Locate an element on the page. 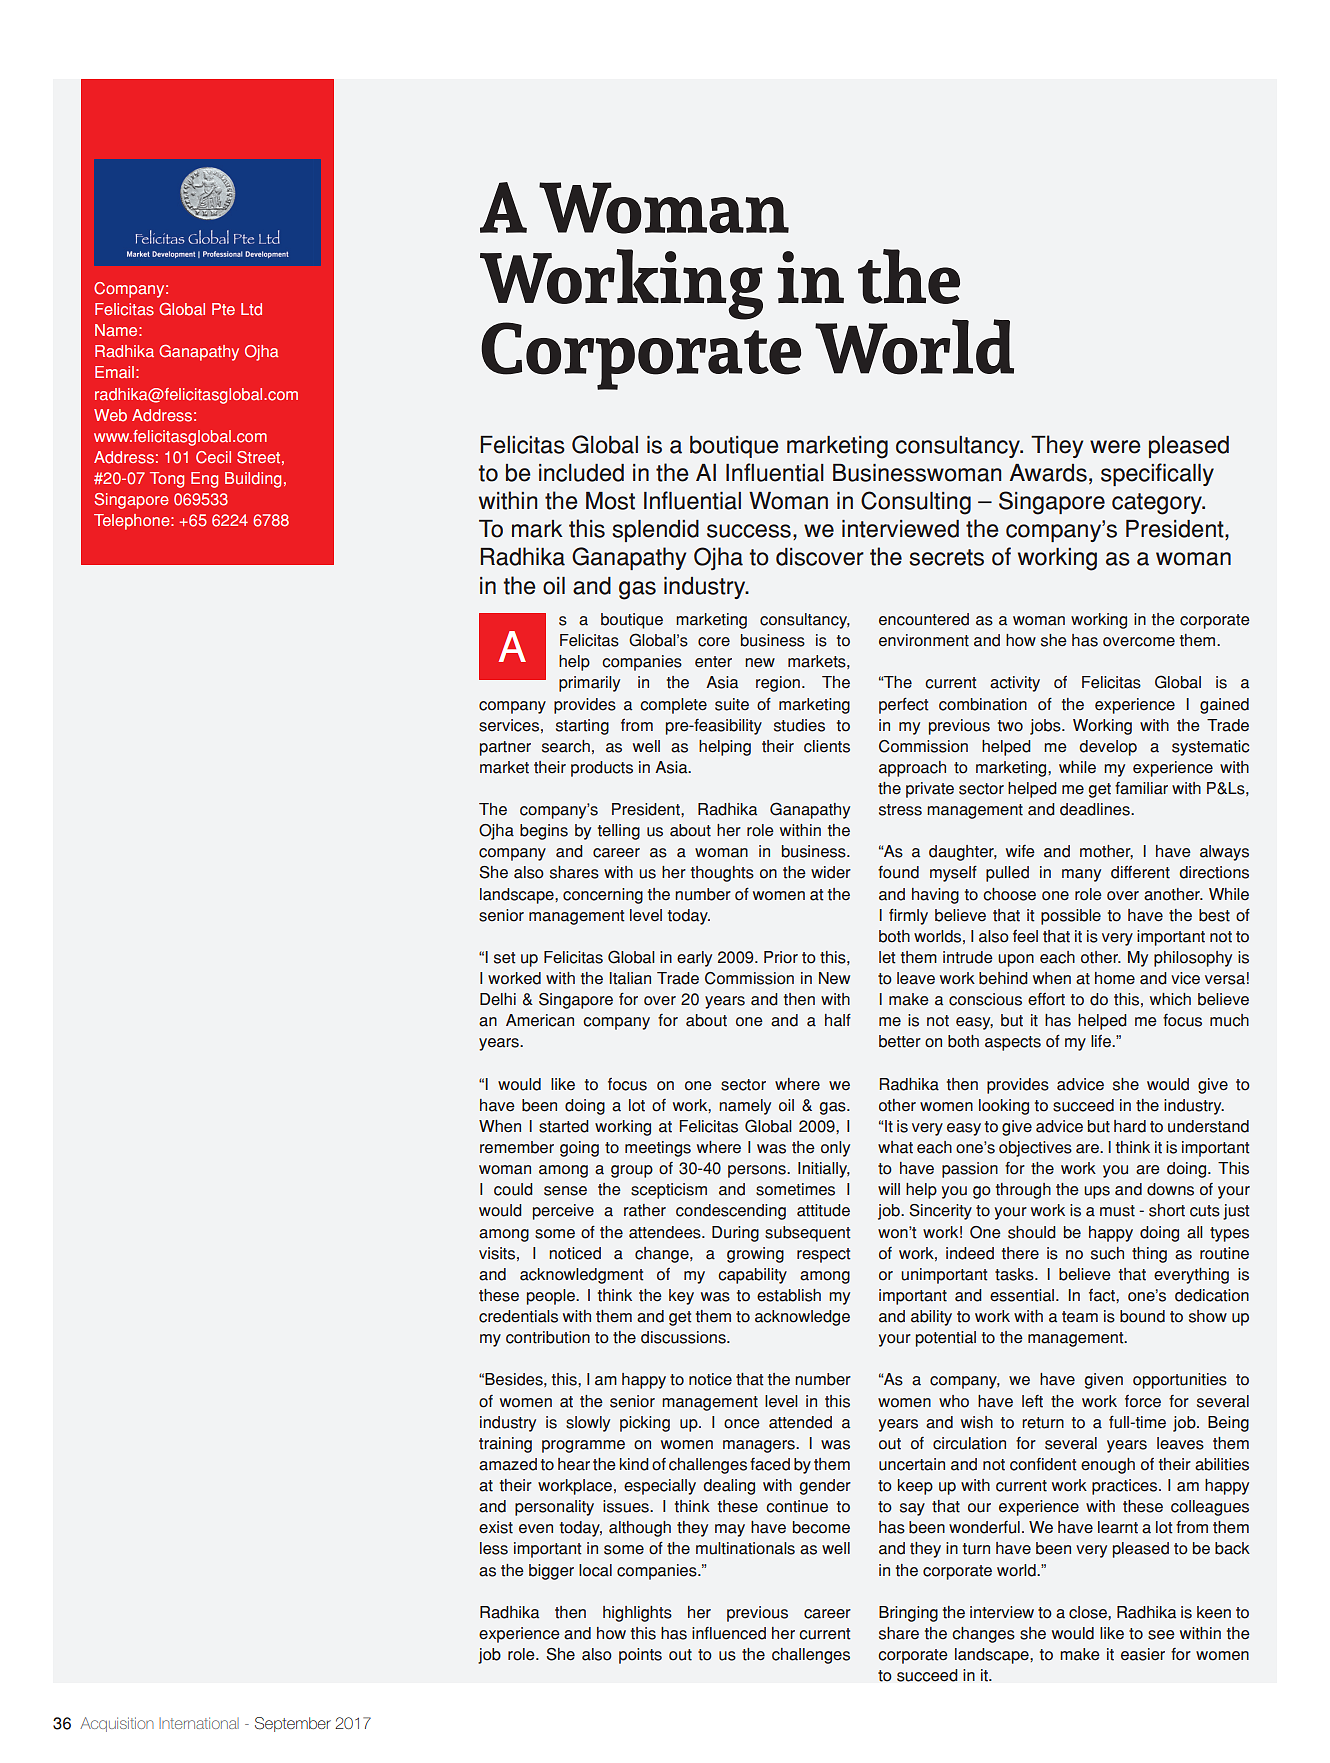  Building is located at coordinates (253, 480).
